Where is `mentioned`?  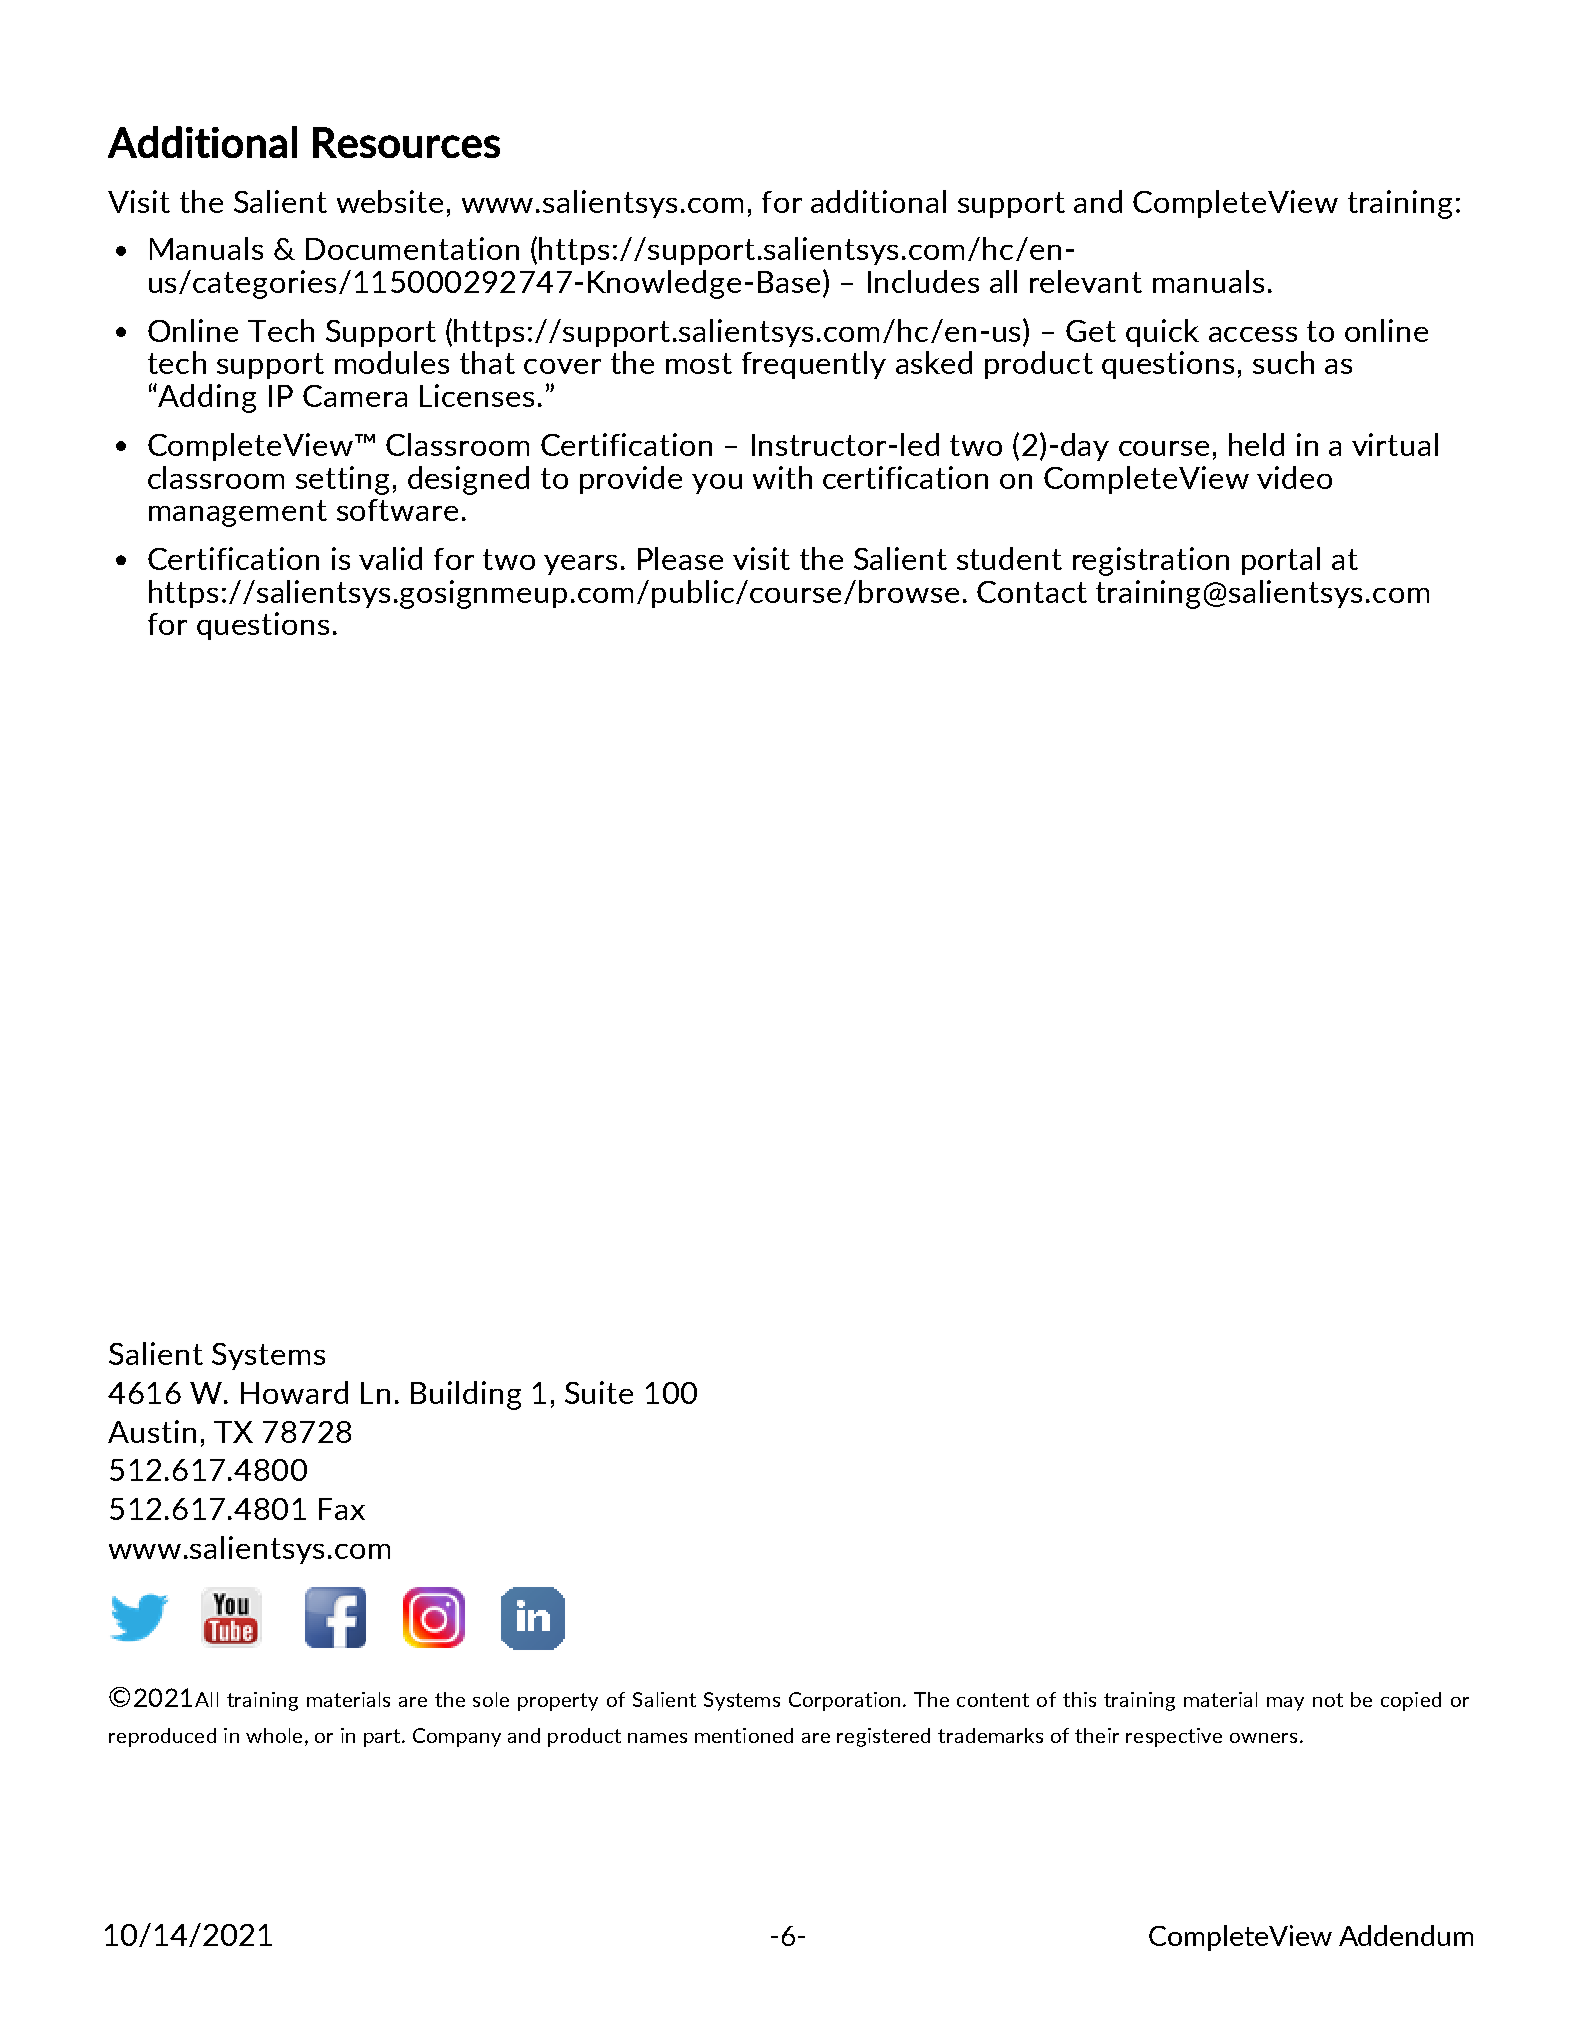 mentioned is located at coordinates (744, 1735).
